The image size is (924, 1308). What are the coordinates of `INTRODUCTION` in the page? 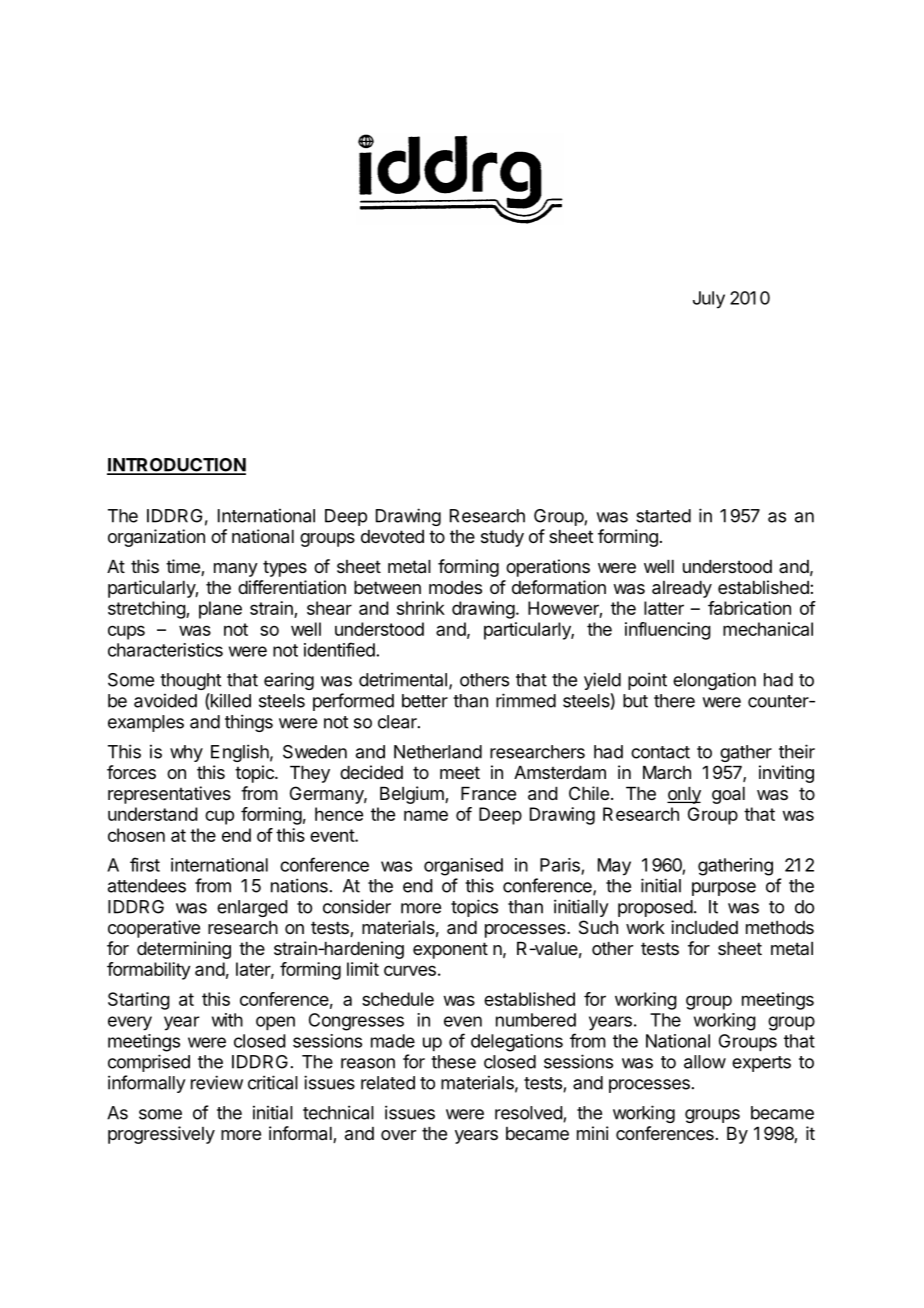 It's located at (176, 466).
